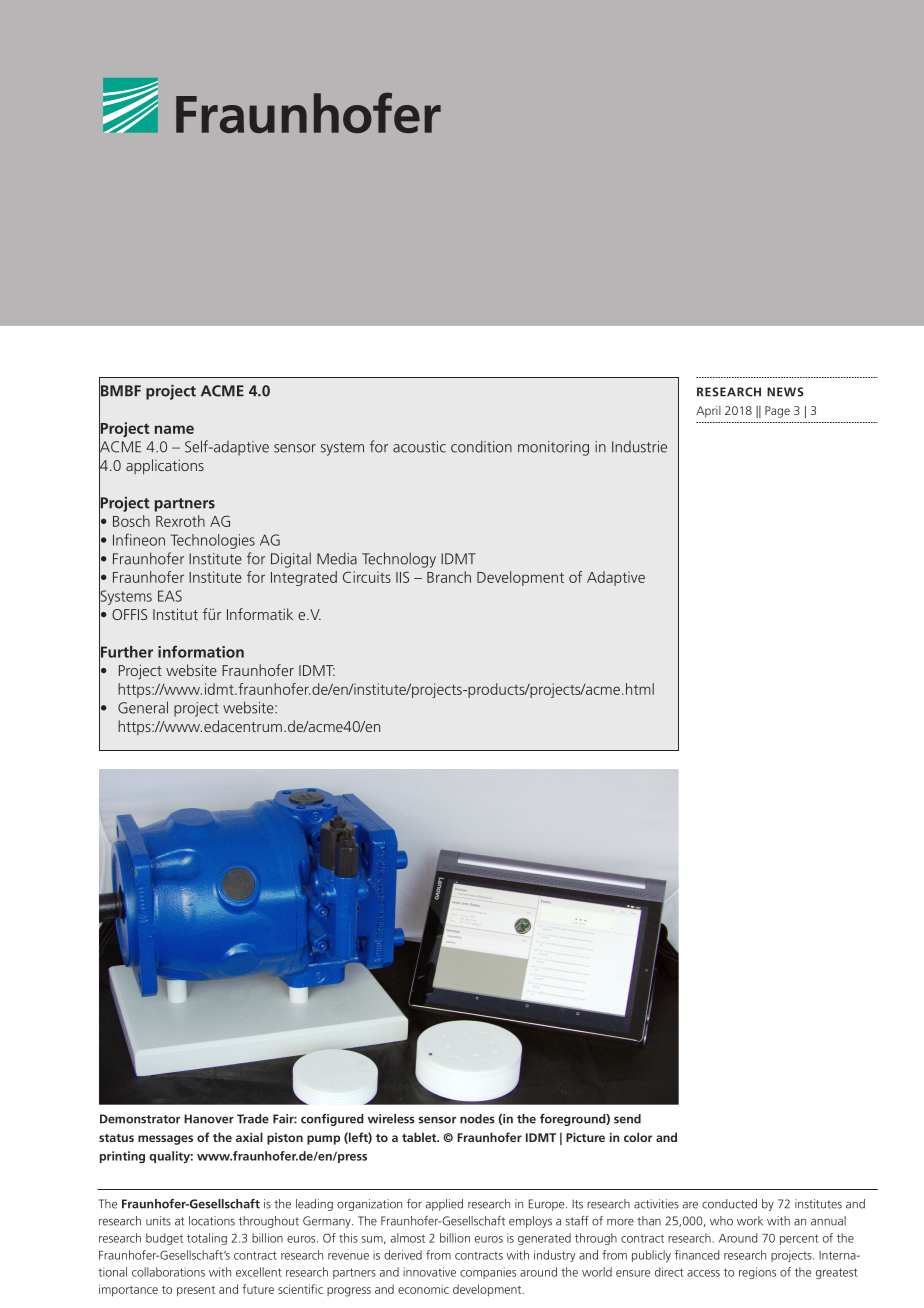 The height and width of the page is (1308, 924). I want to click on General, so click(143, 707).
